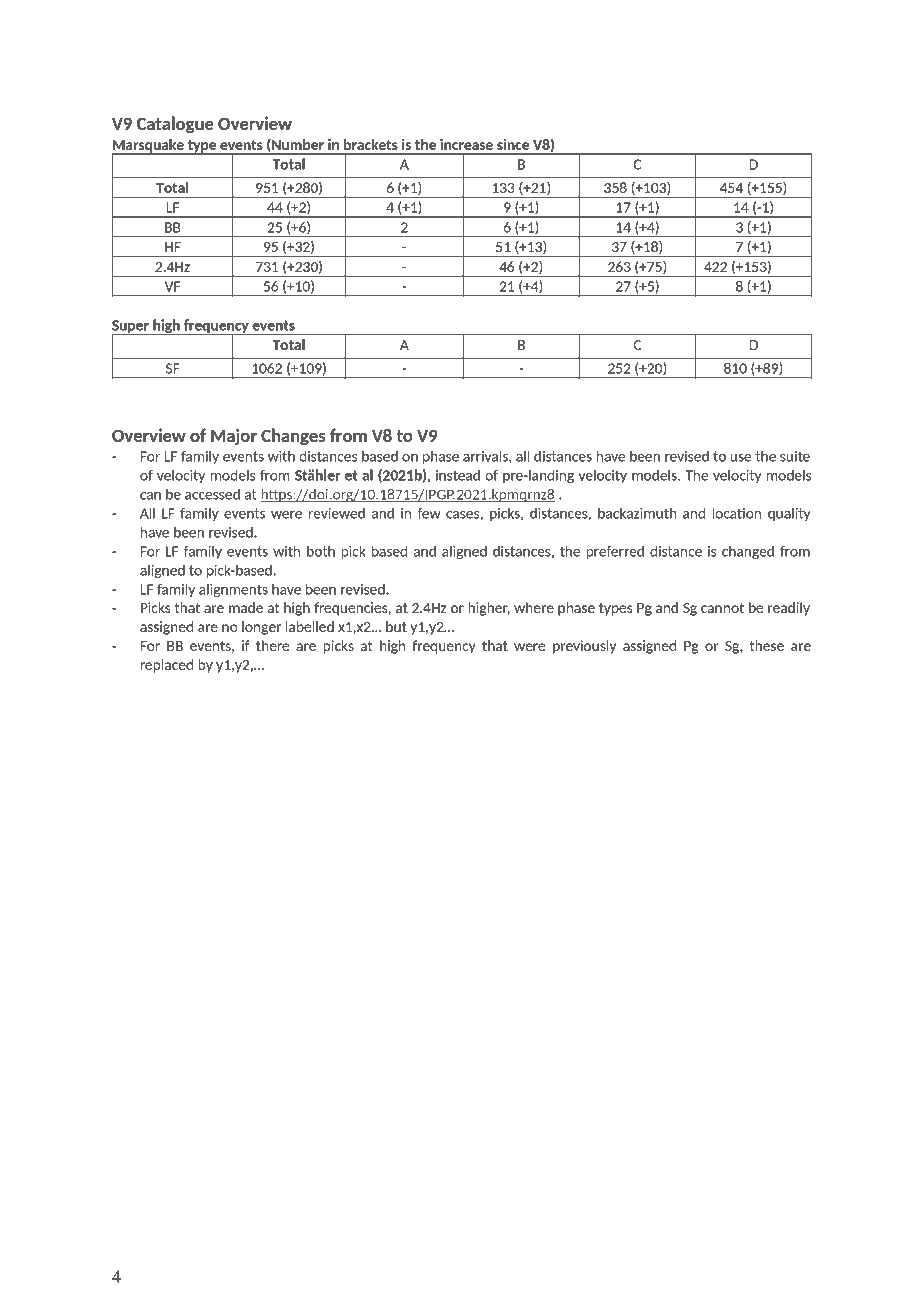 The height and width of the page is (1308, 924). What do you see at coordinates (458, 475) in the page?
I see `instead` at bounding box center [458, 475].
